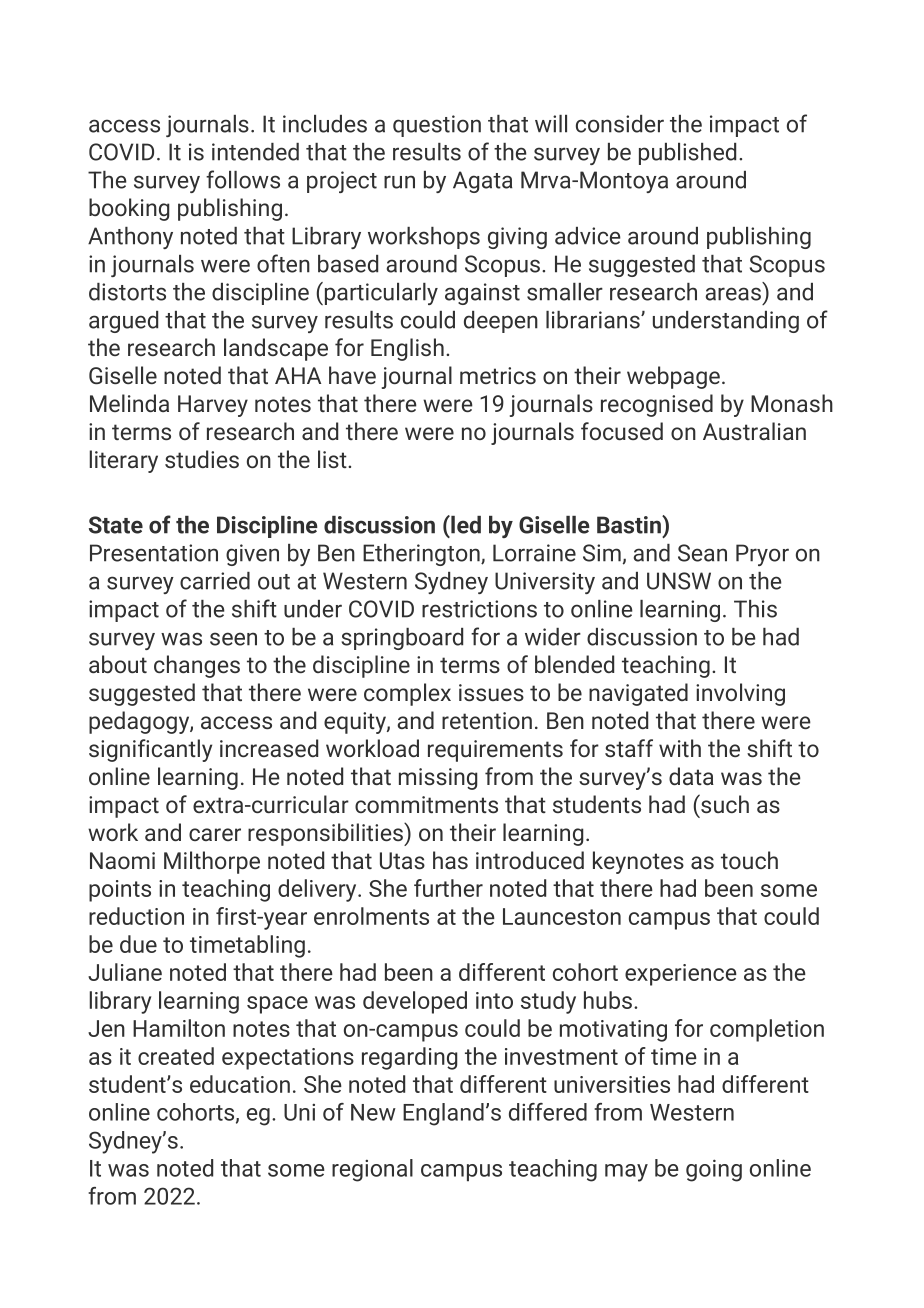  What do you see at coordinates (498, 375) in the document?
I see `metrics` at bounding box center [498, 375].
